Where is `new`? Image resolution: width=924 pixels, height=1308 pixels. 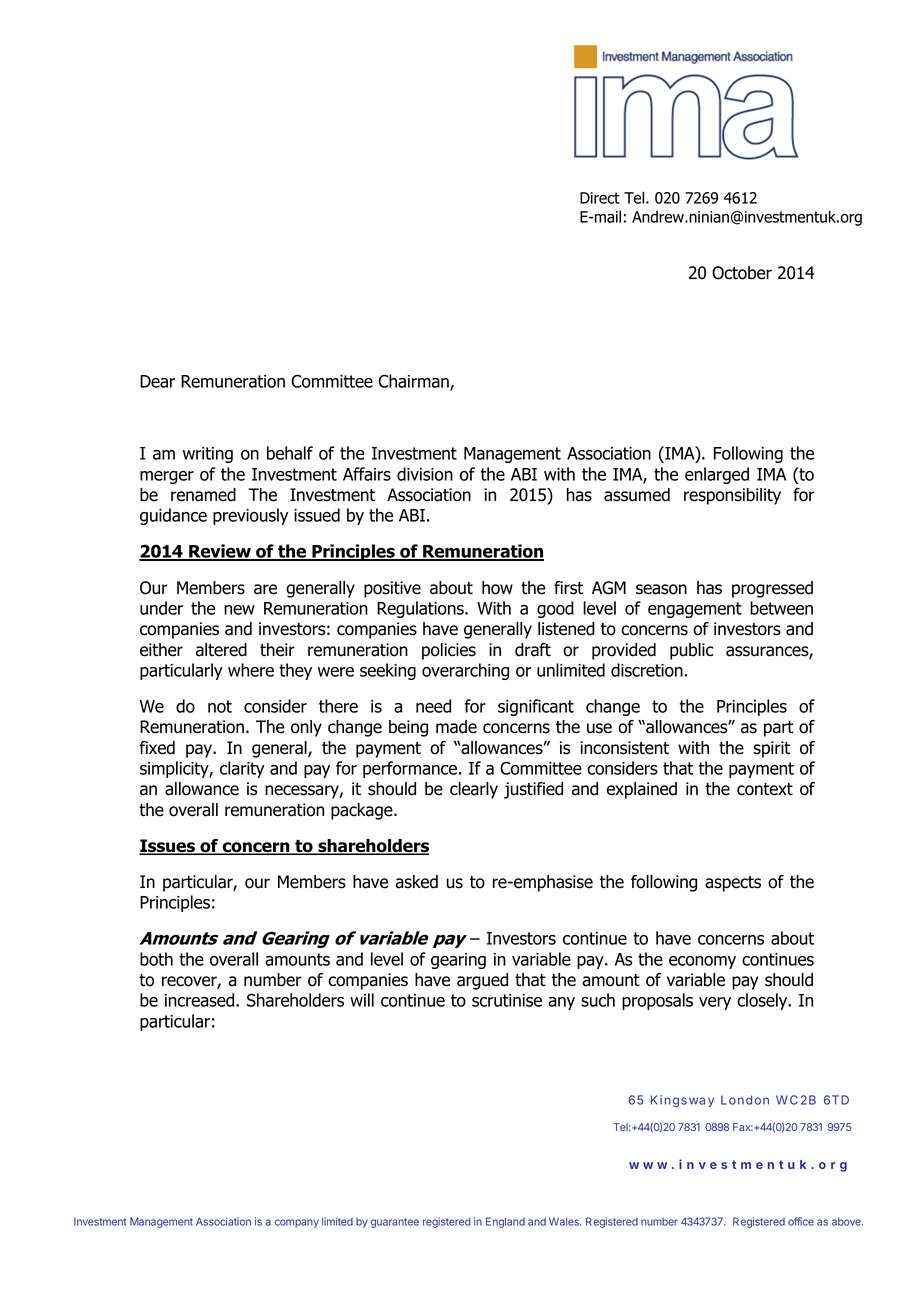 new is located at coordinates (239, 610).
